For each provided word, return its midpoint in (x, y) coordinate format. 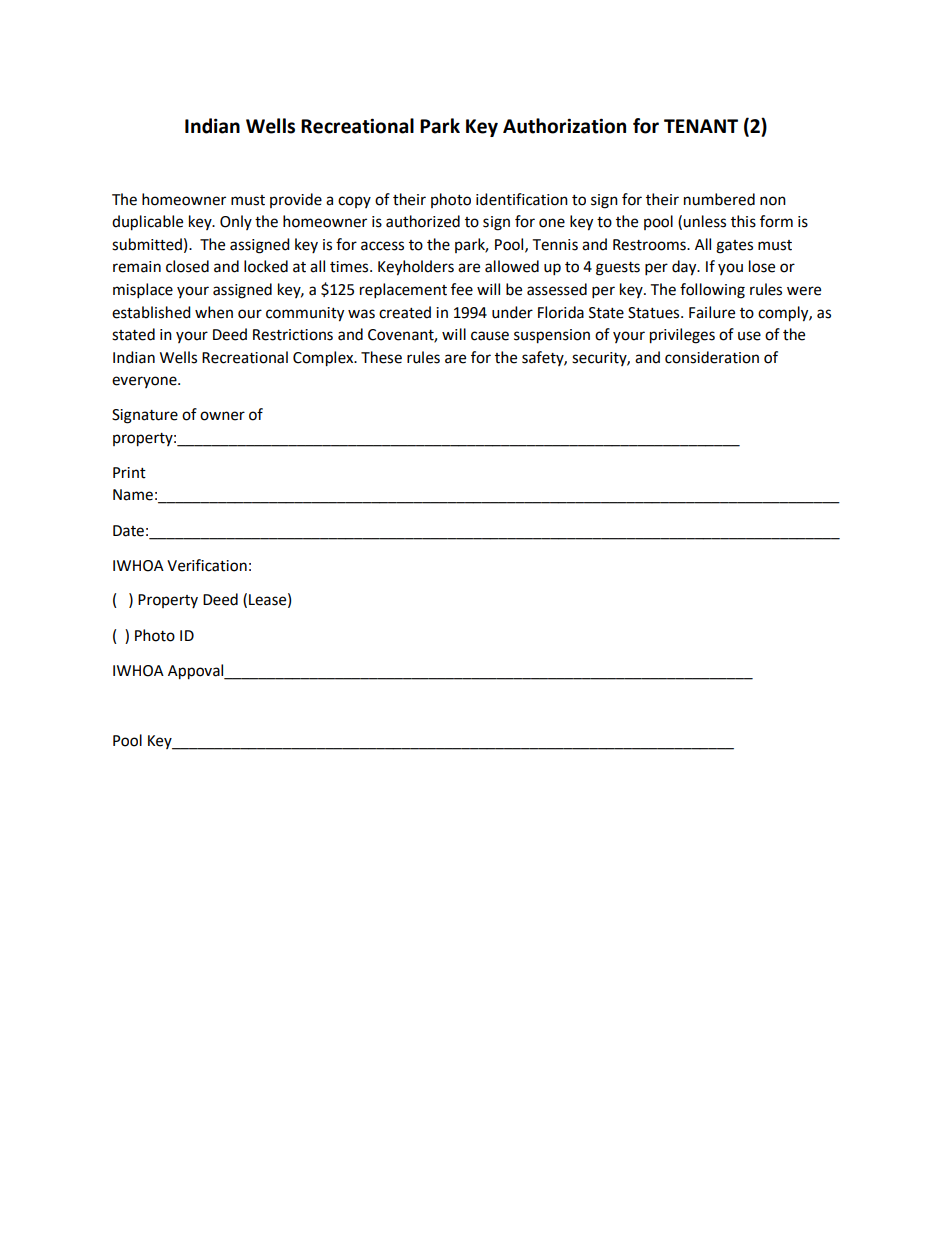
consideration (712, 357)
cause (490, 336)
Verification (207, 565)
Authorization (564, 126)
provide (296, 200)
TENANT (701, 126)
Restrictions (293, 335)
